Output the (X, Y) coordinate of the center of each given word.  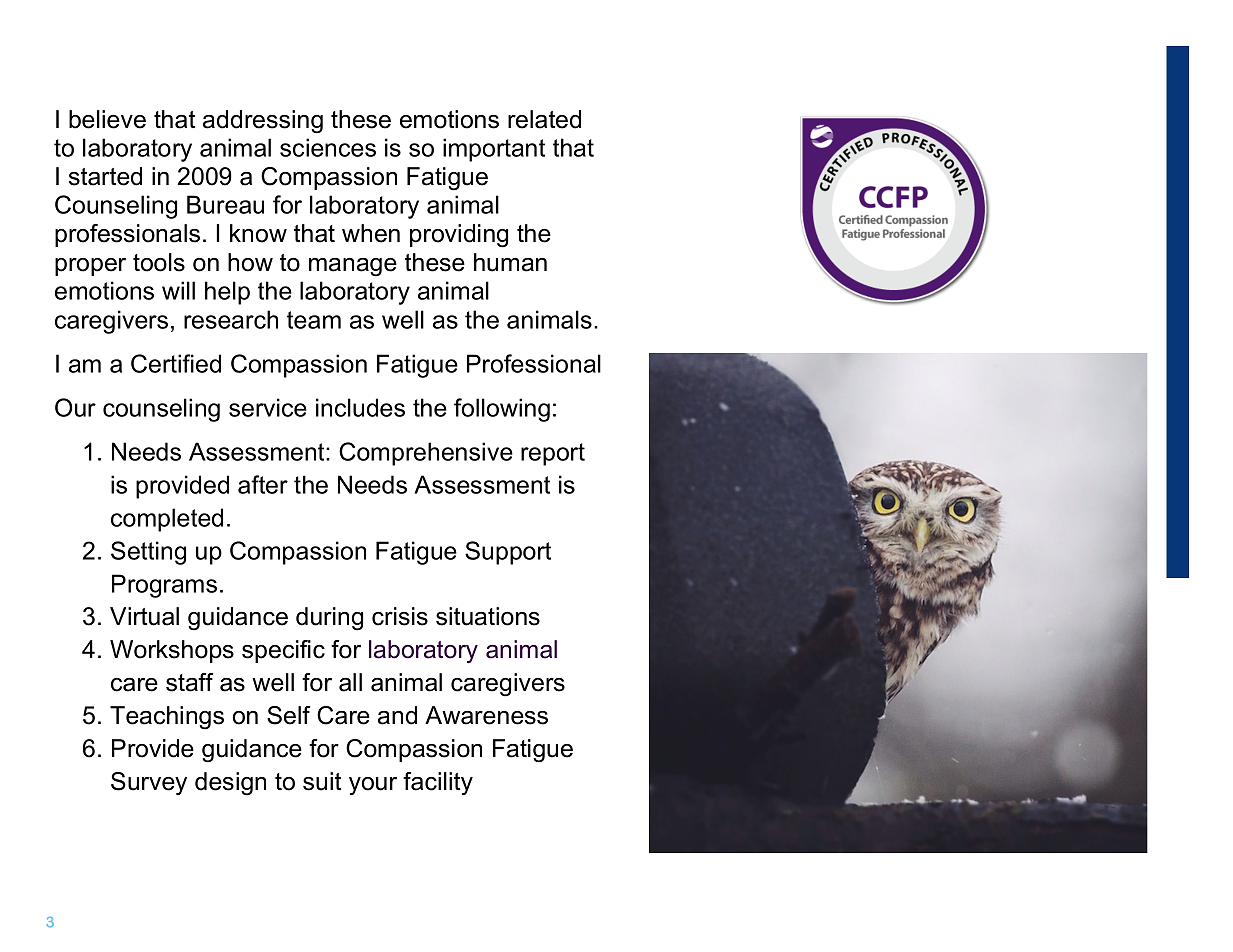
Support (508, 553)
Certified (176, 363)
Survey (149, 783)
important (494, 150)
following (502, 410)
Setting (148, 553)
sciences (328, 147)
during (329, 619)
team (314, 320)
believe (107, 119)
